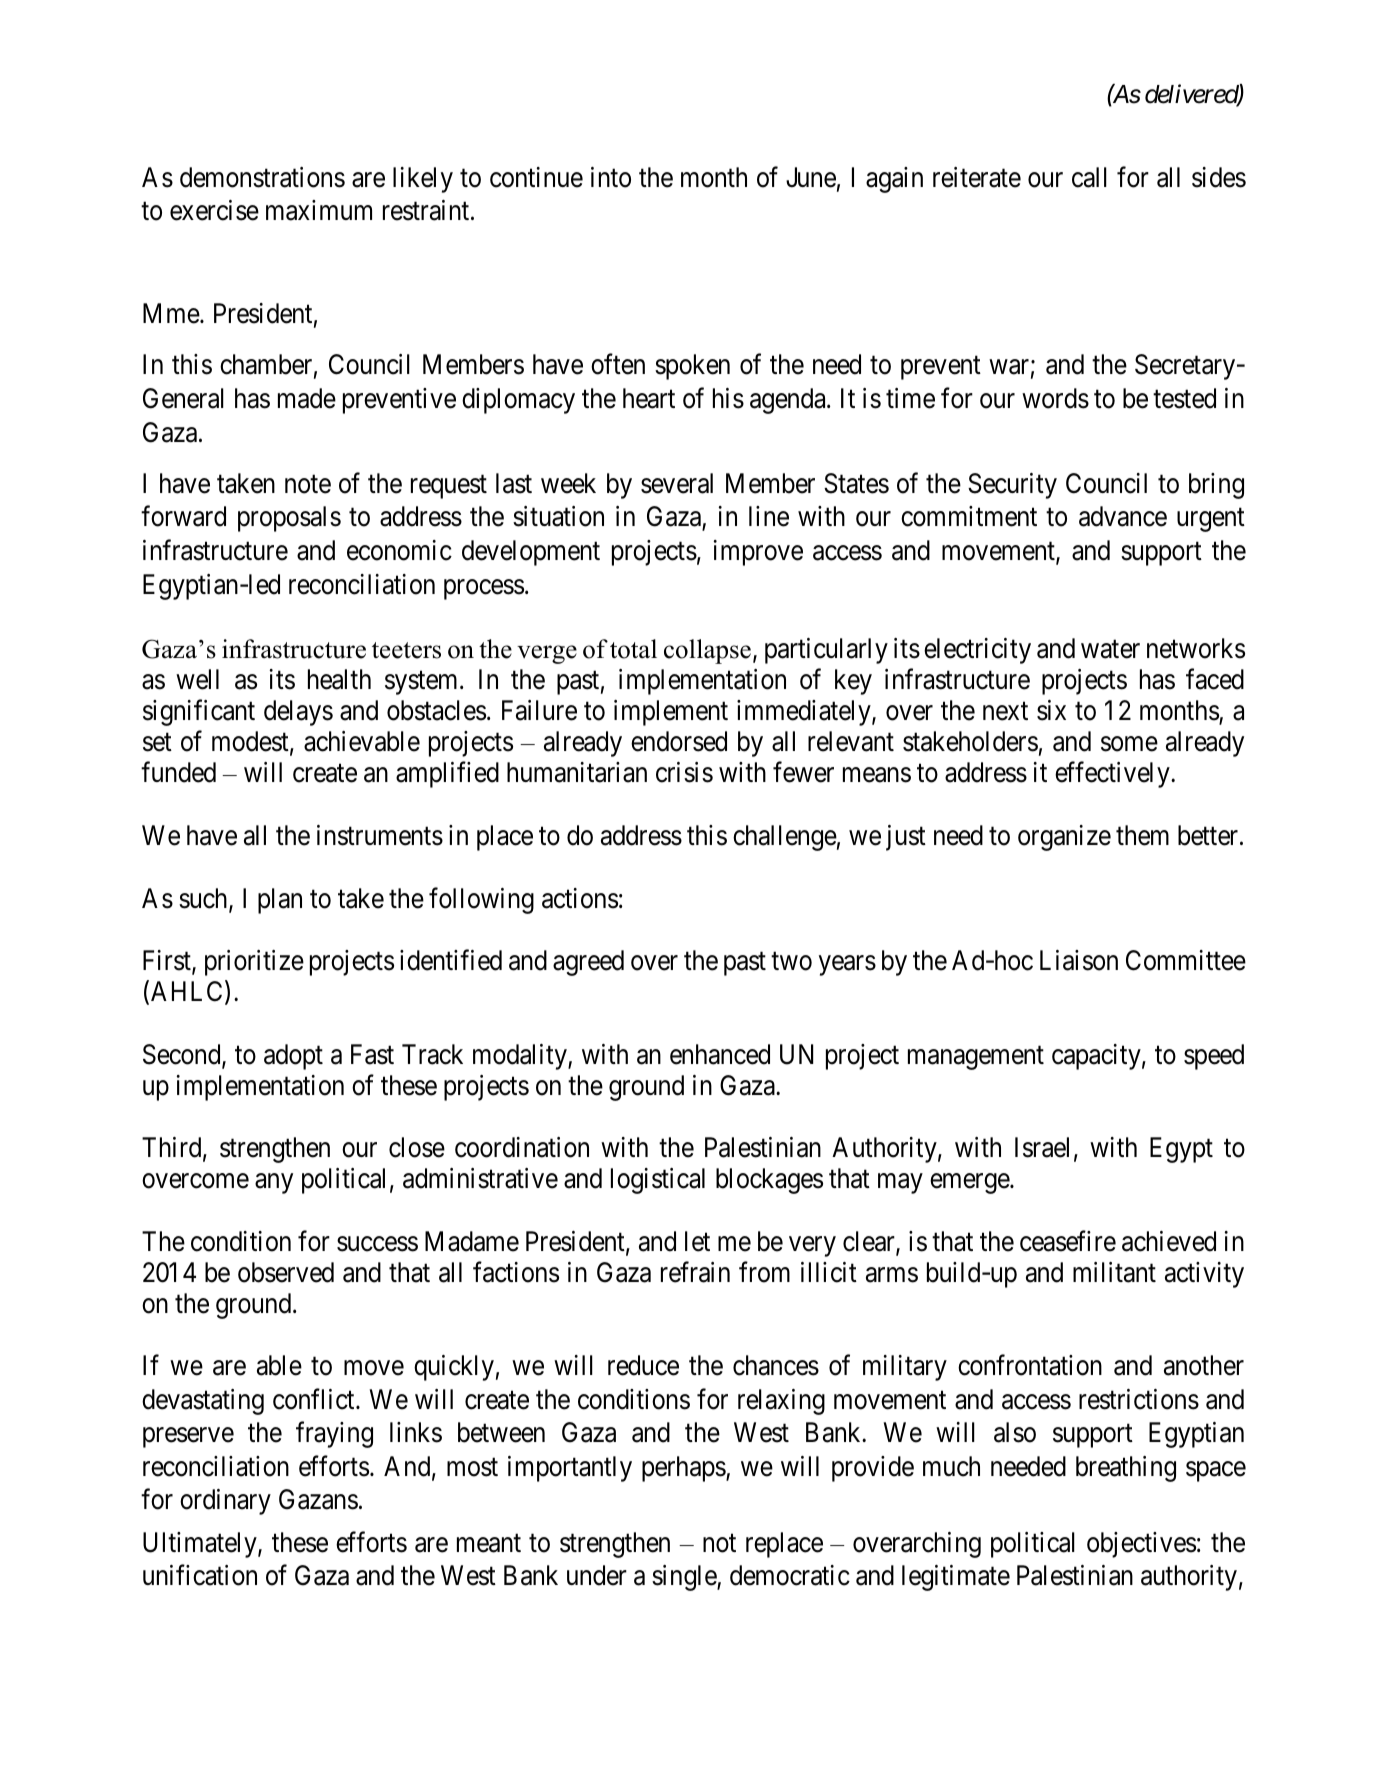  I want to click on maximum, so click(319, 210).
